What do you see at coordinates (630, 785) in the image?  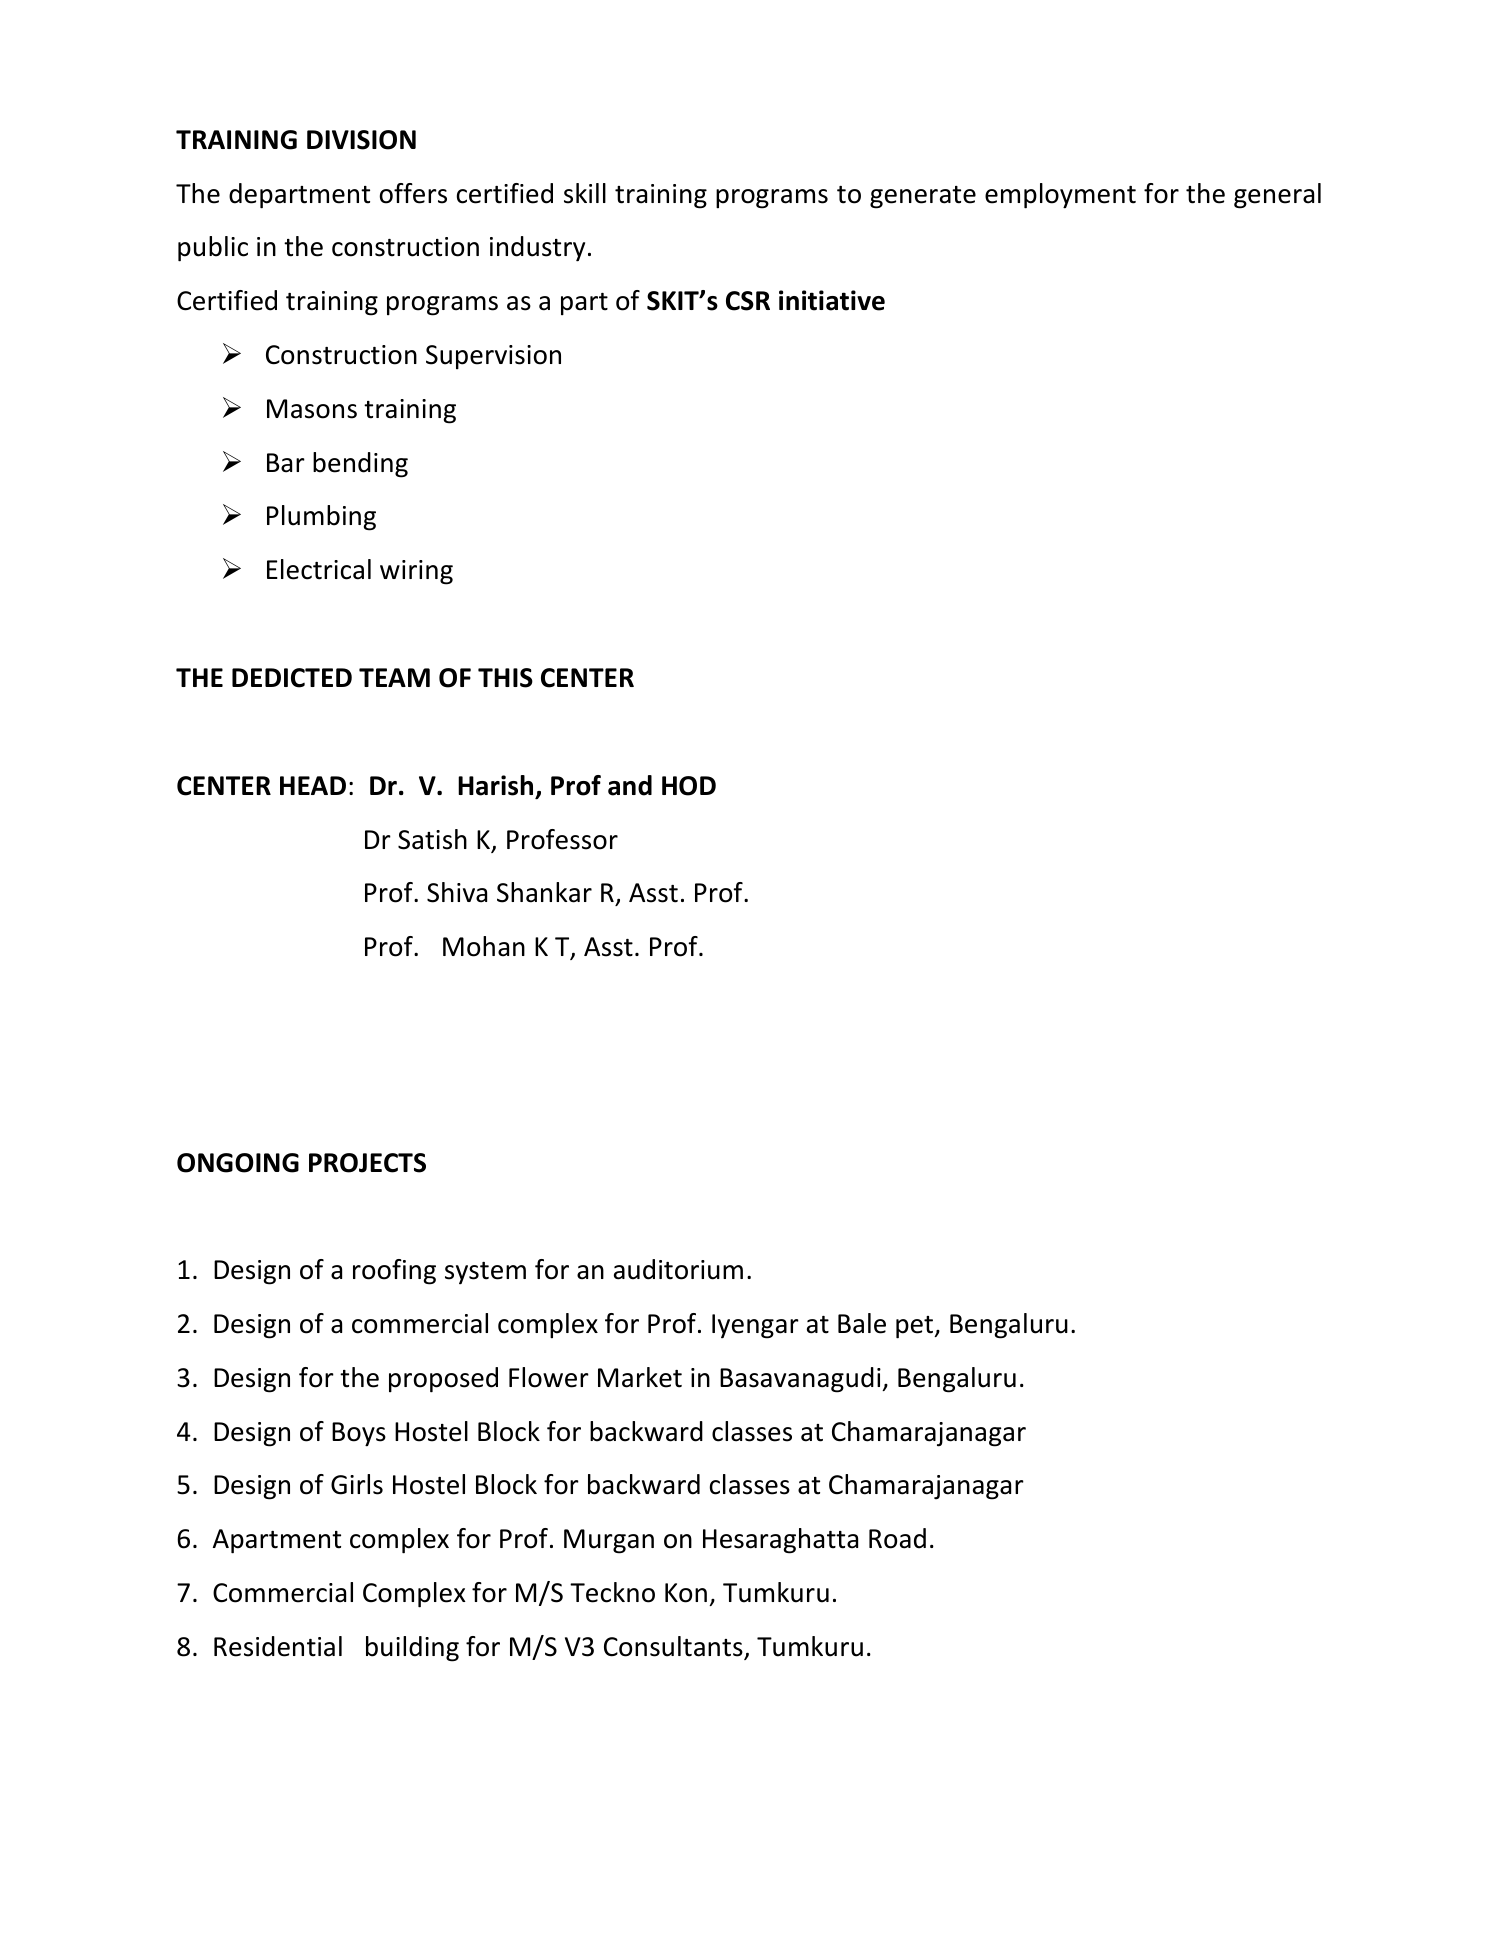 I see `and` at bounding box center [630, 785].
